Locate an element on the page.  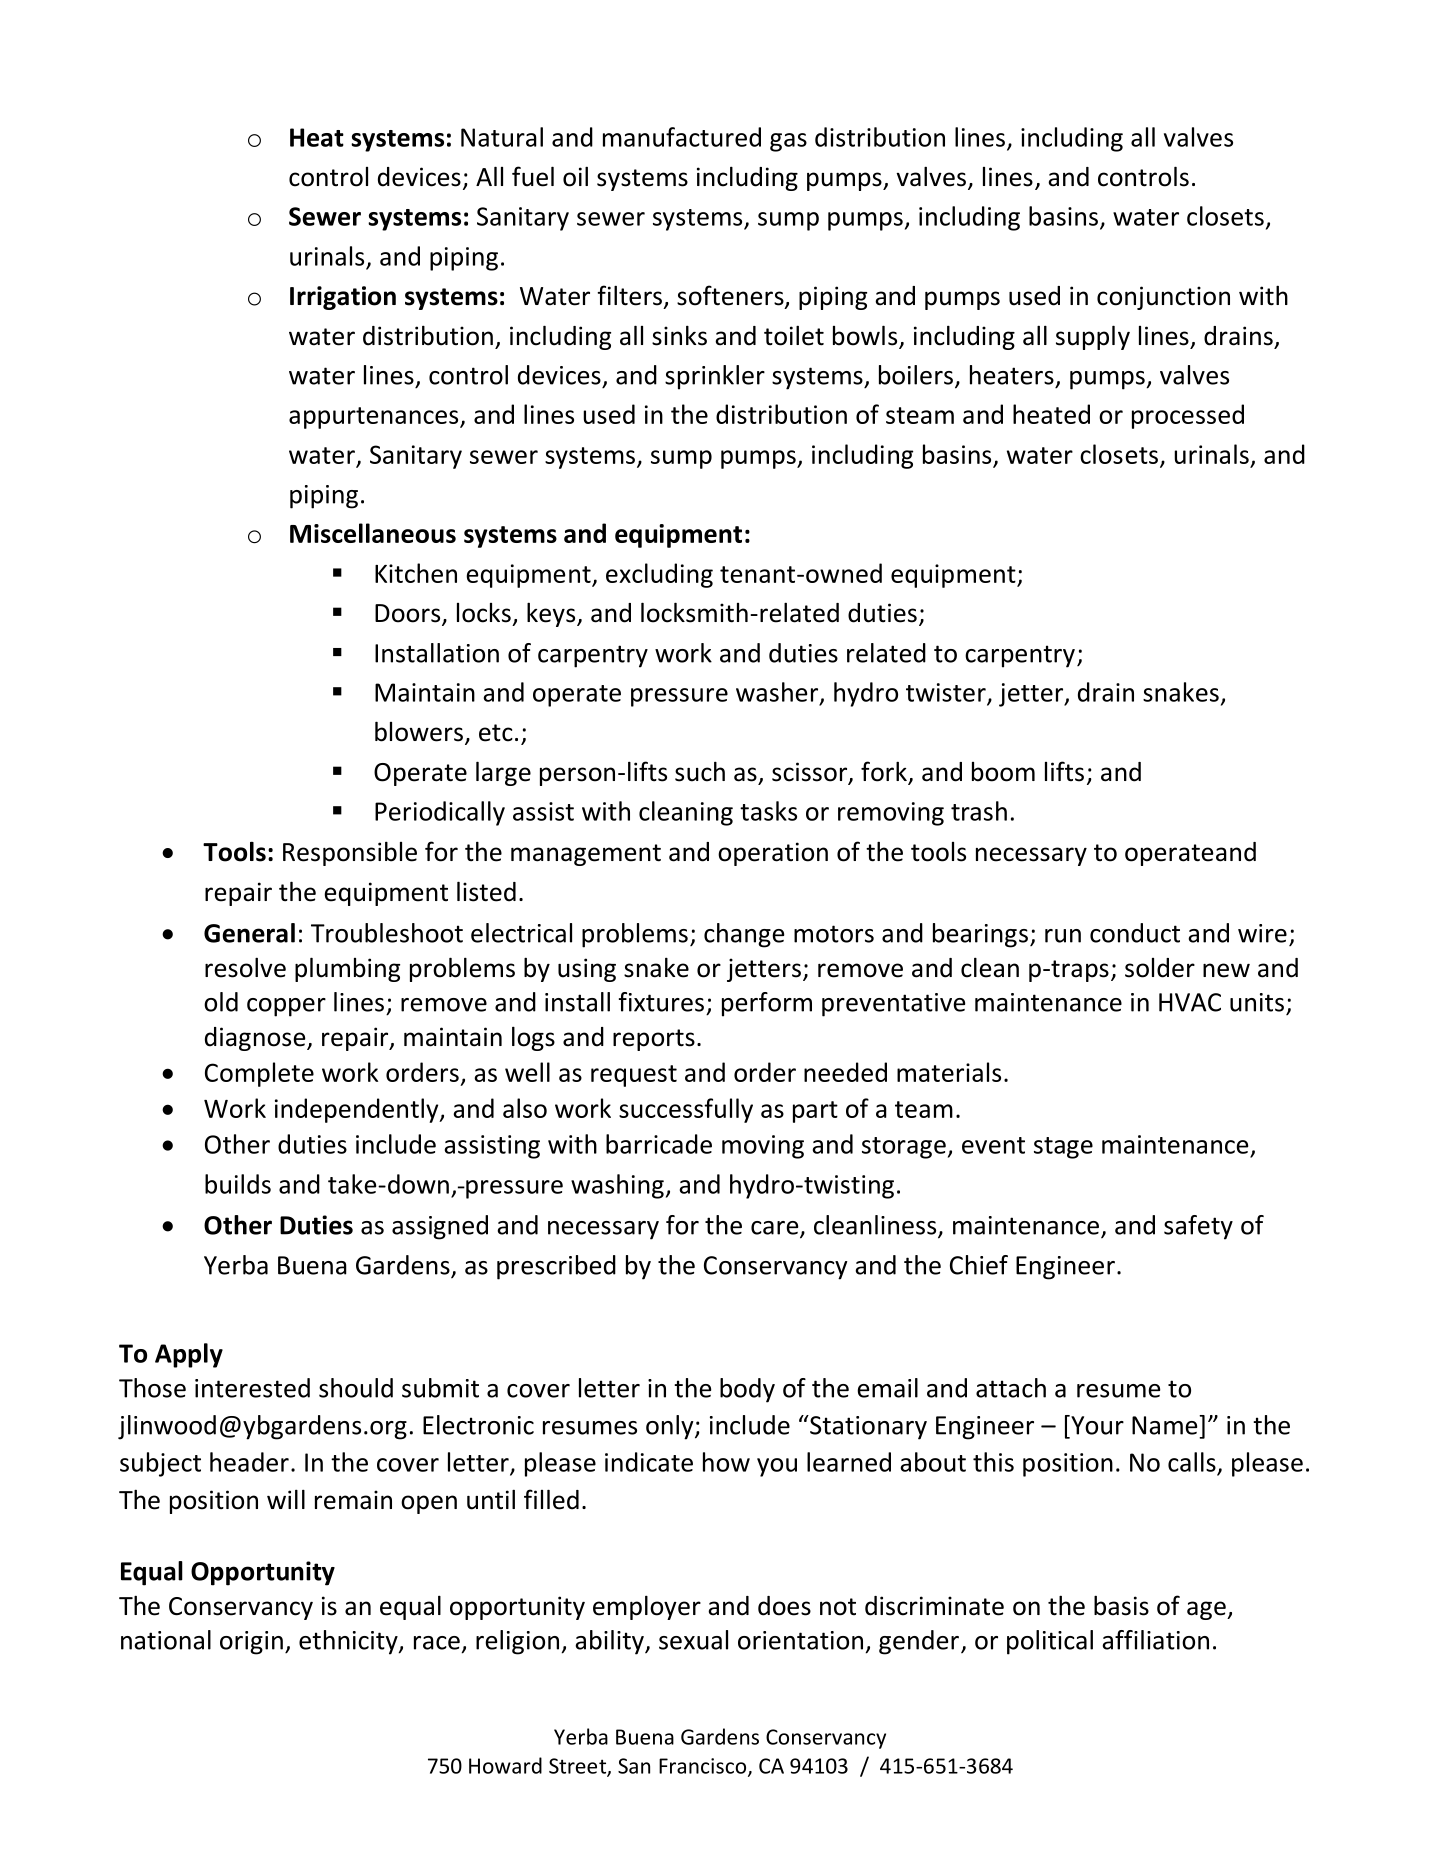
affiliation is located at coordinates (1155, 1640).
